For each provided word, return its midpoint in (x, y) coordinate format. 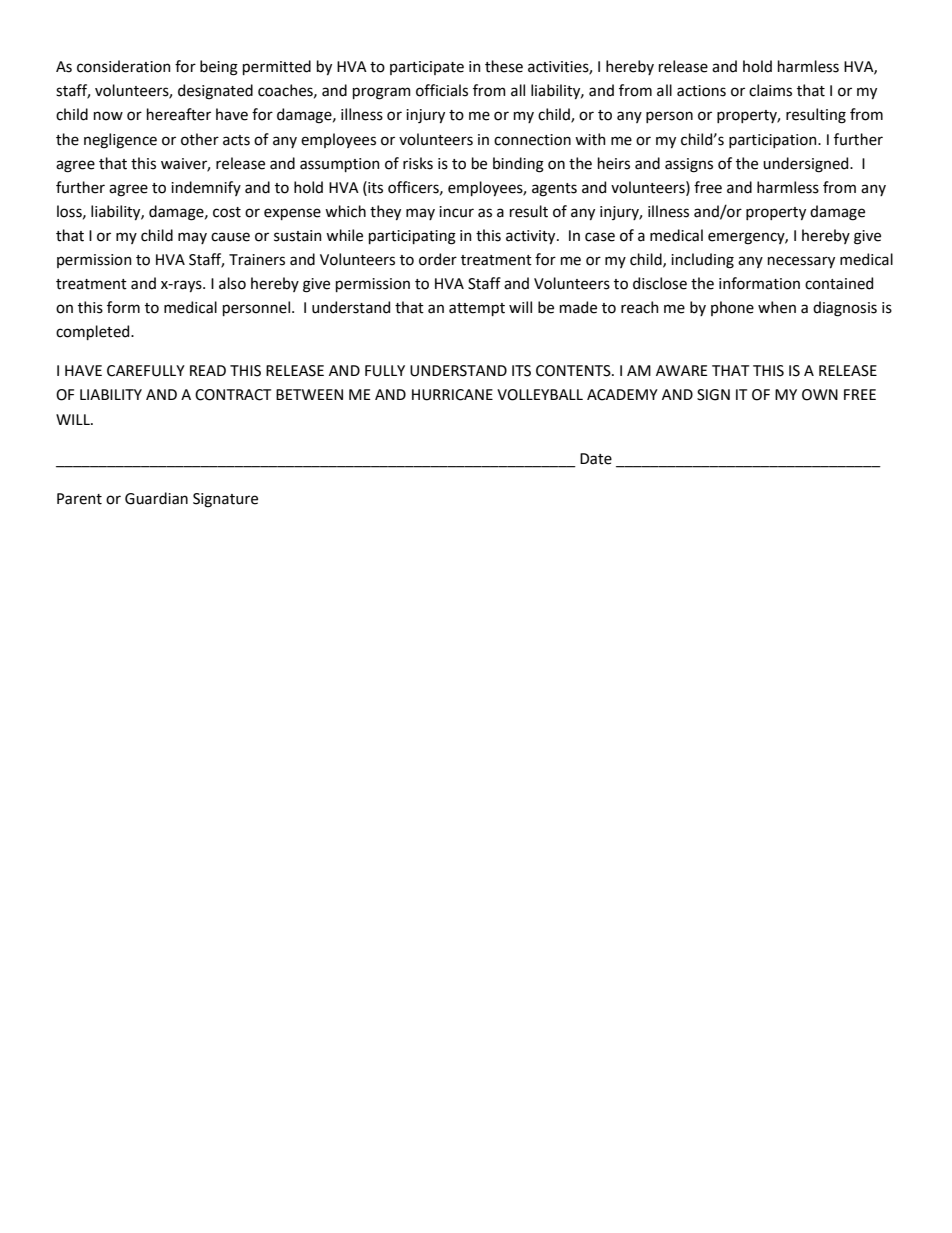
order (438, 259)
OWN (820, 395)
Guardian (156, 498)
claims (770, 90)
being (219, 68)
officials (442, 90)
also (232, 283)
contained (839, 283)
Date (596, 459)
